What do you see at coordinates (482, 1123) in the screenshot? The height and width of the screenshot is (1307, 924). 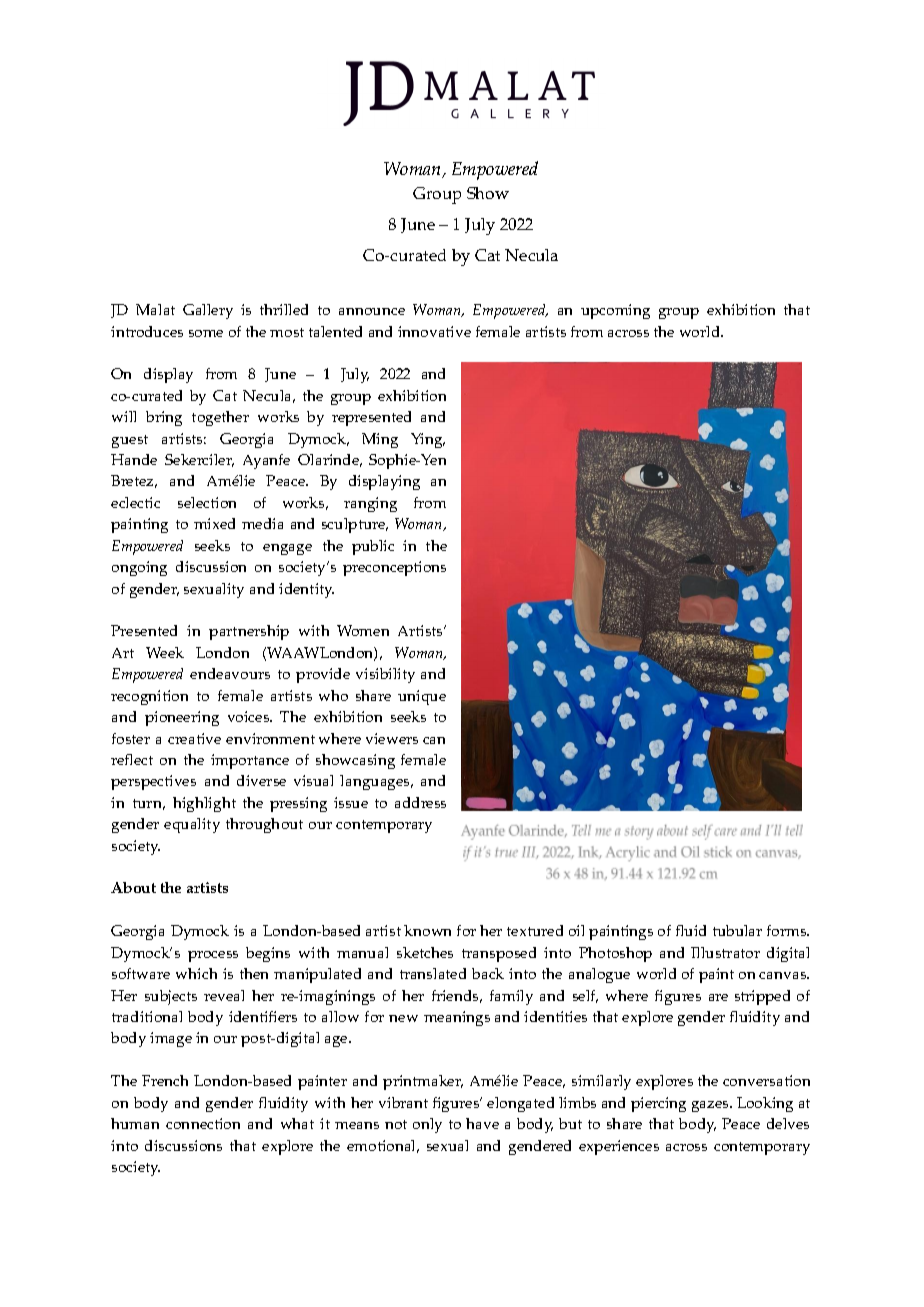 I see `have` at bounding box center [482, 1123].
